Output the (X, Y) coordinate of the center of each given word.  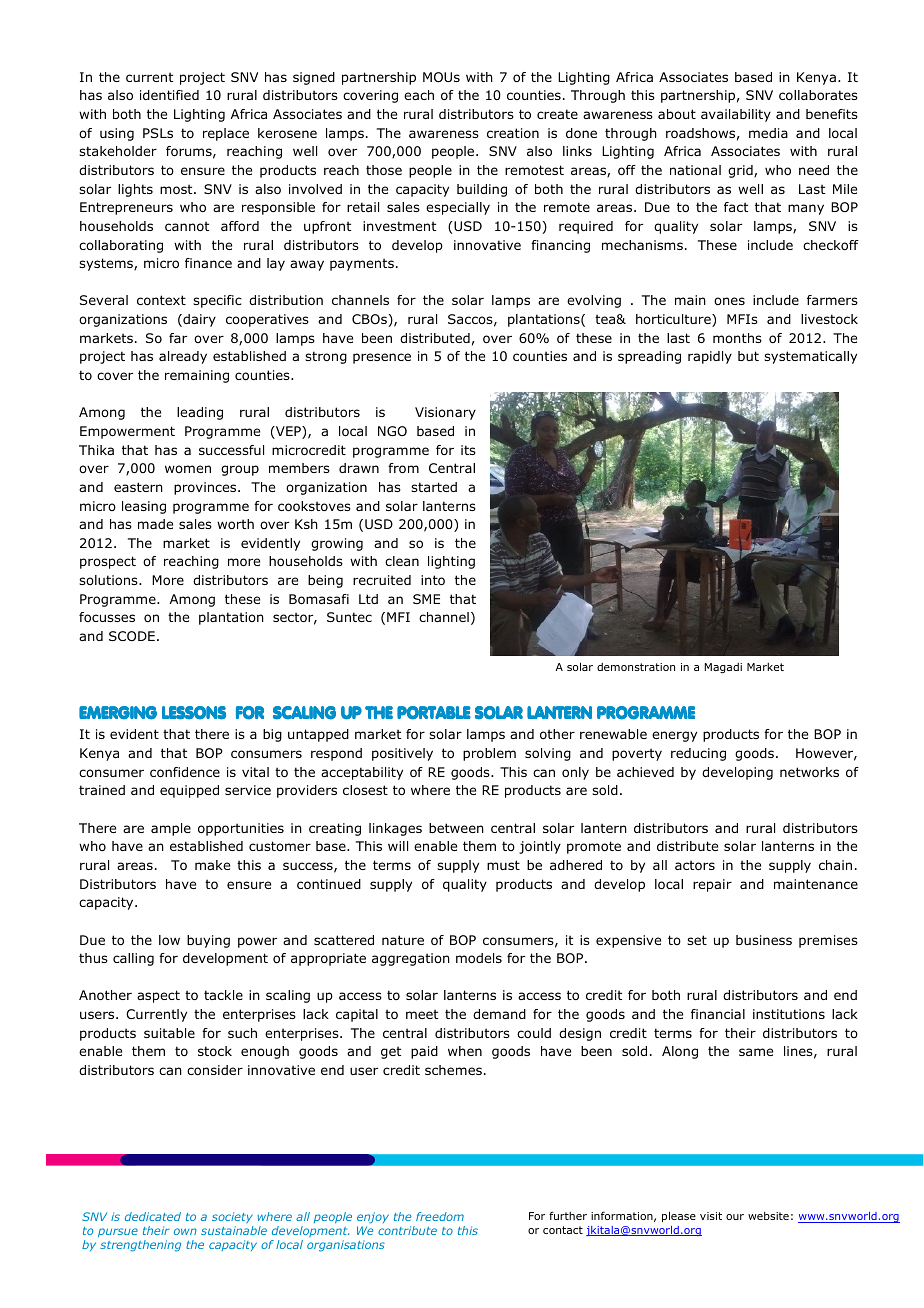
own (185, 1231)
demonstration (636, 667)
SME (426, 599)
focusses (107, 617)
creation (513, 133)
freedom (440, 1216)
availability (736, 115)
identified (169, 95)
